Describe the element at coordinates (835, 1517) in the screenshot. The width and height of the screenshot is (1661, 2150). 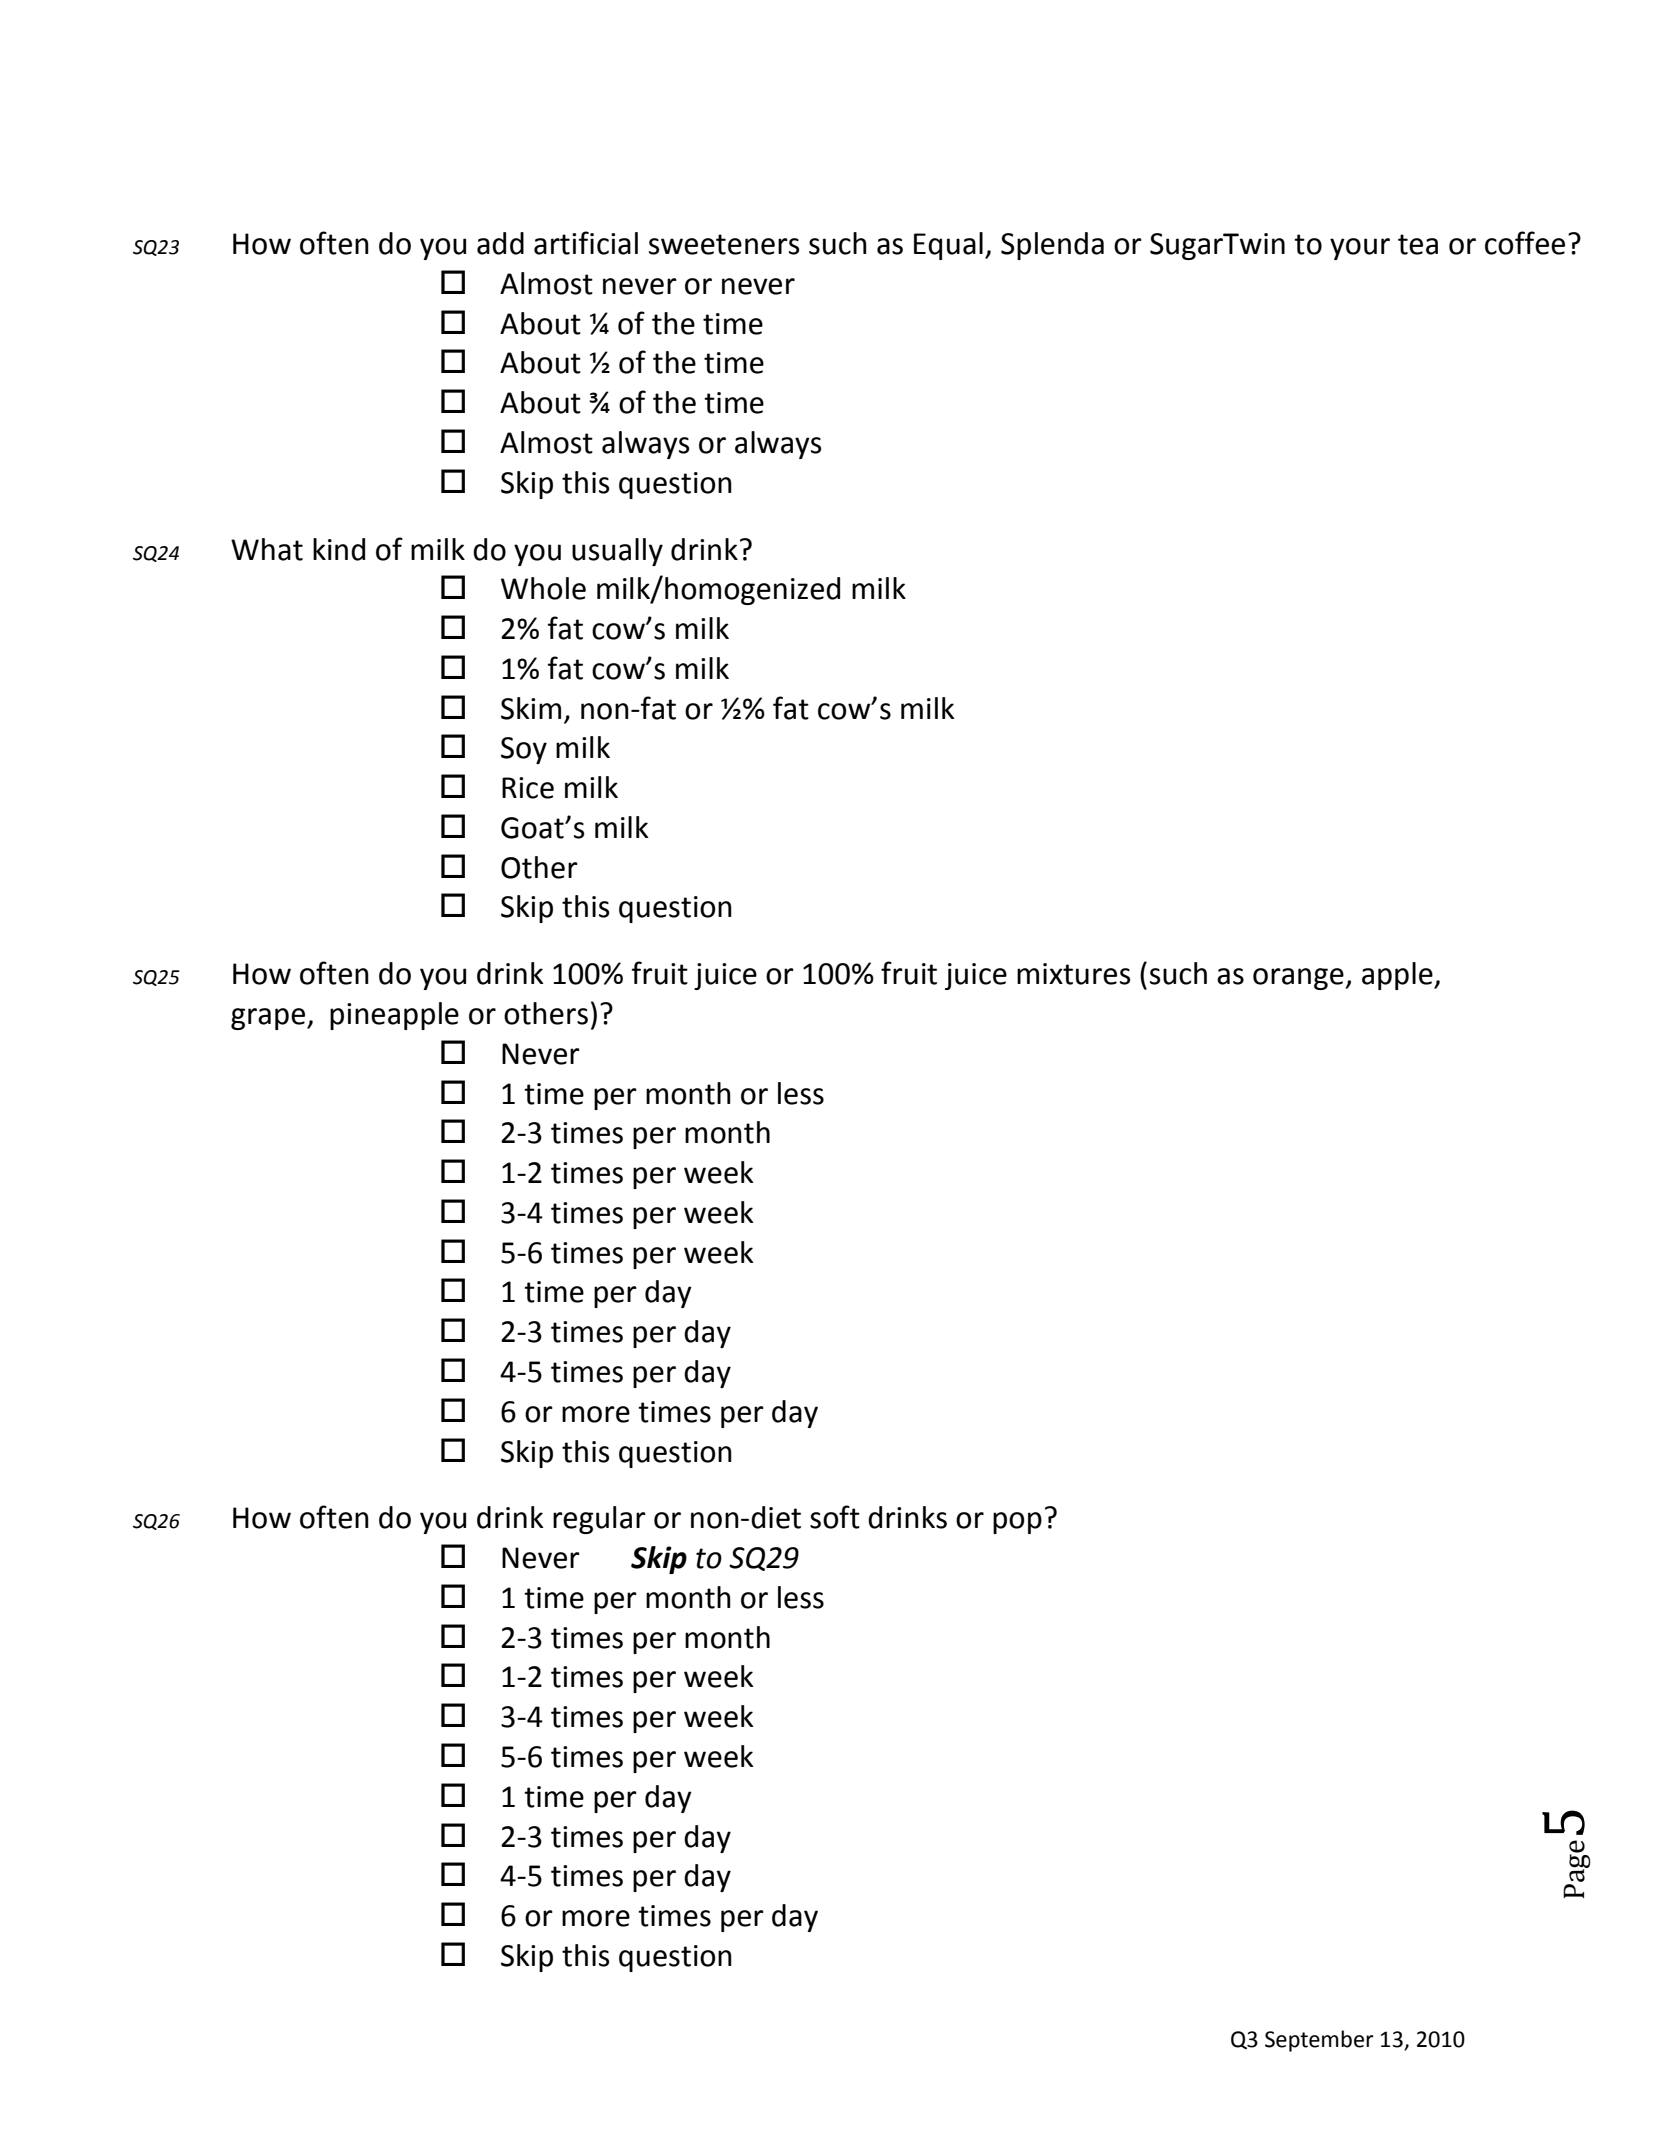
I see `soft` at that location.
